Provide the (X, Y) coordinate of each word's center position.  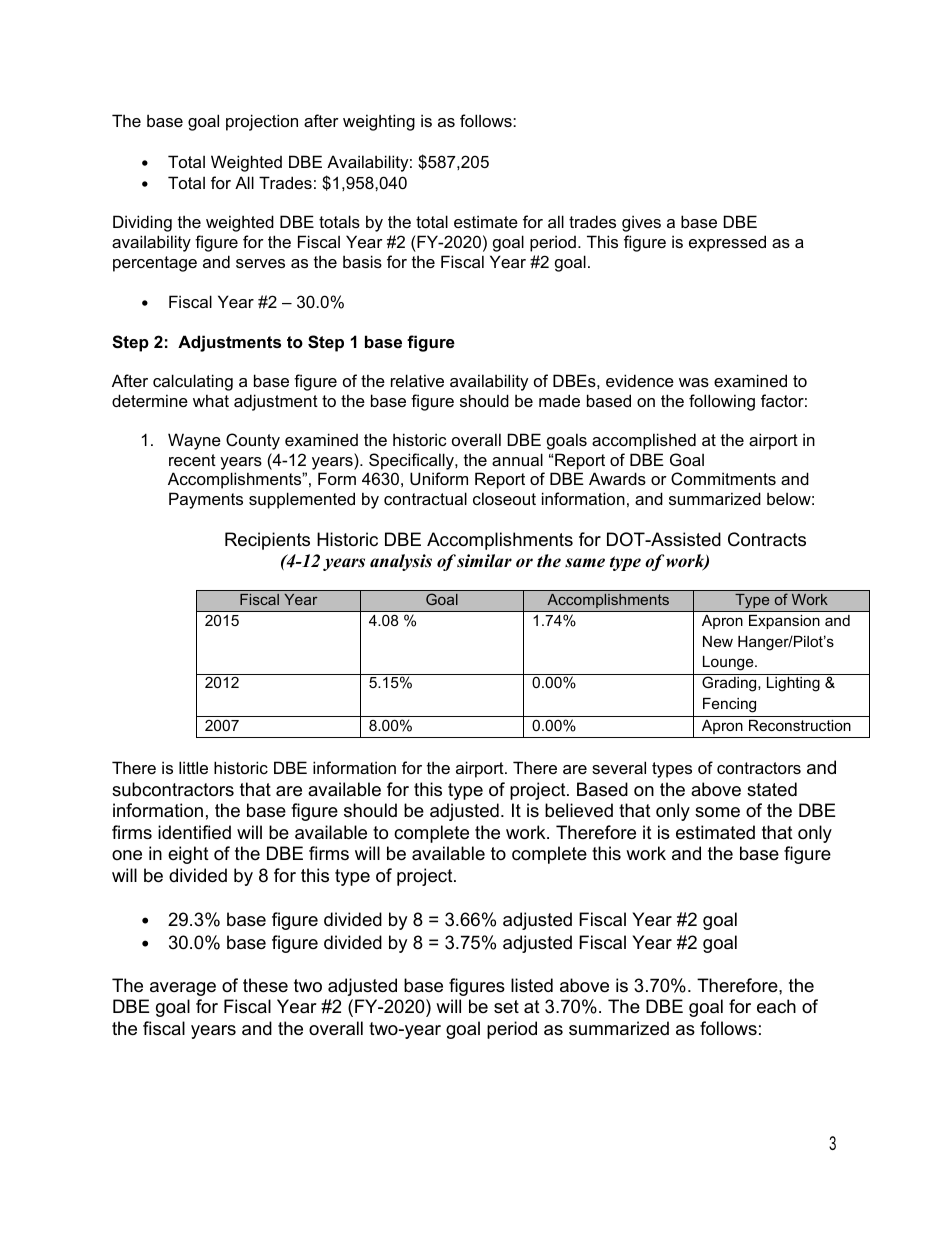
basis (362, 261)
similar (484, 561)
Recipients (267, 541)
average (183, 989)
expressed (727, 243)
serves (260, 263)
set (506, 1007)
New (718, 641)
